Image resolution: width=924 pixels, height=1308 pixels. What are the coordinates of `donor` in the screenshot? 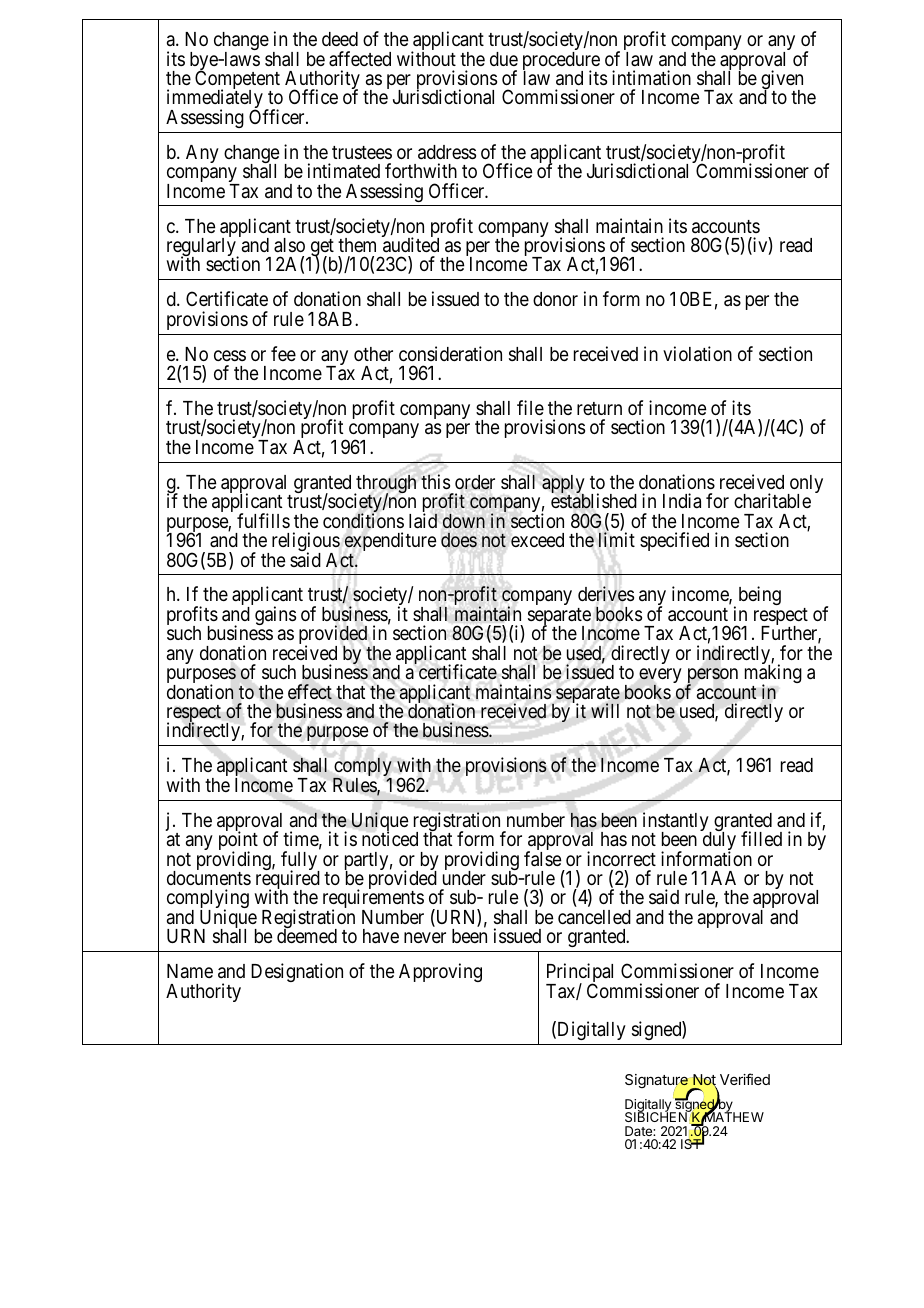 It's located at (555, 299).
